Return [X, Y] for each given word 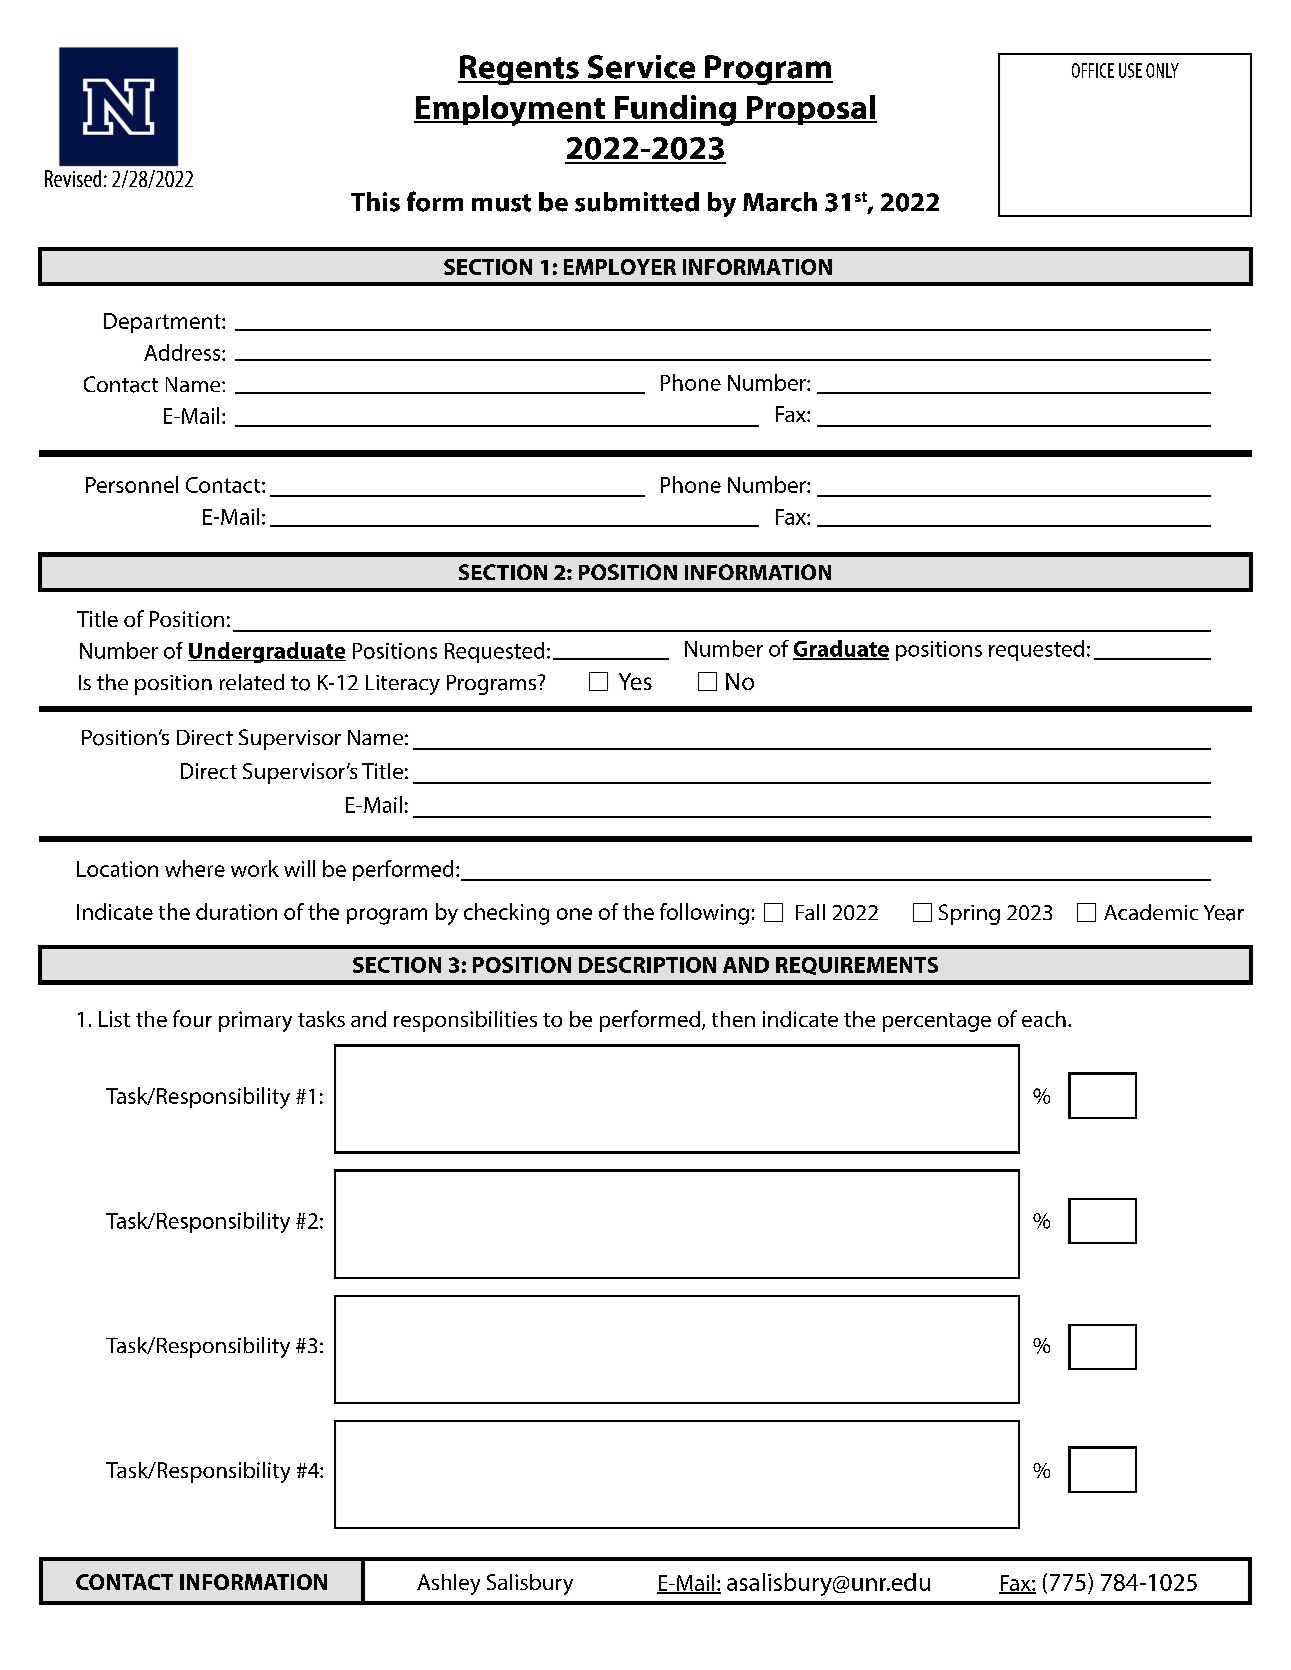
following [704, 914]
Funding [675, 110]
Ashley [448, 1584]
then [733, 1019]
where [195, 868]
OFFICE [1093, 70]
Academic [1151, 912]
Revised [73, 178]
